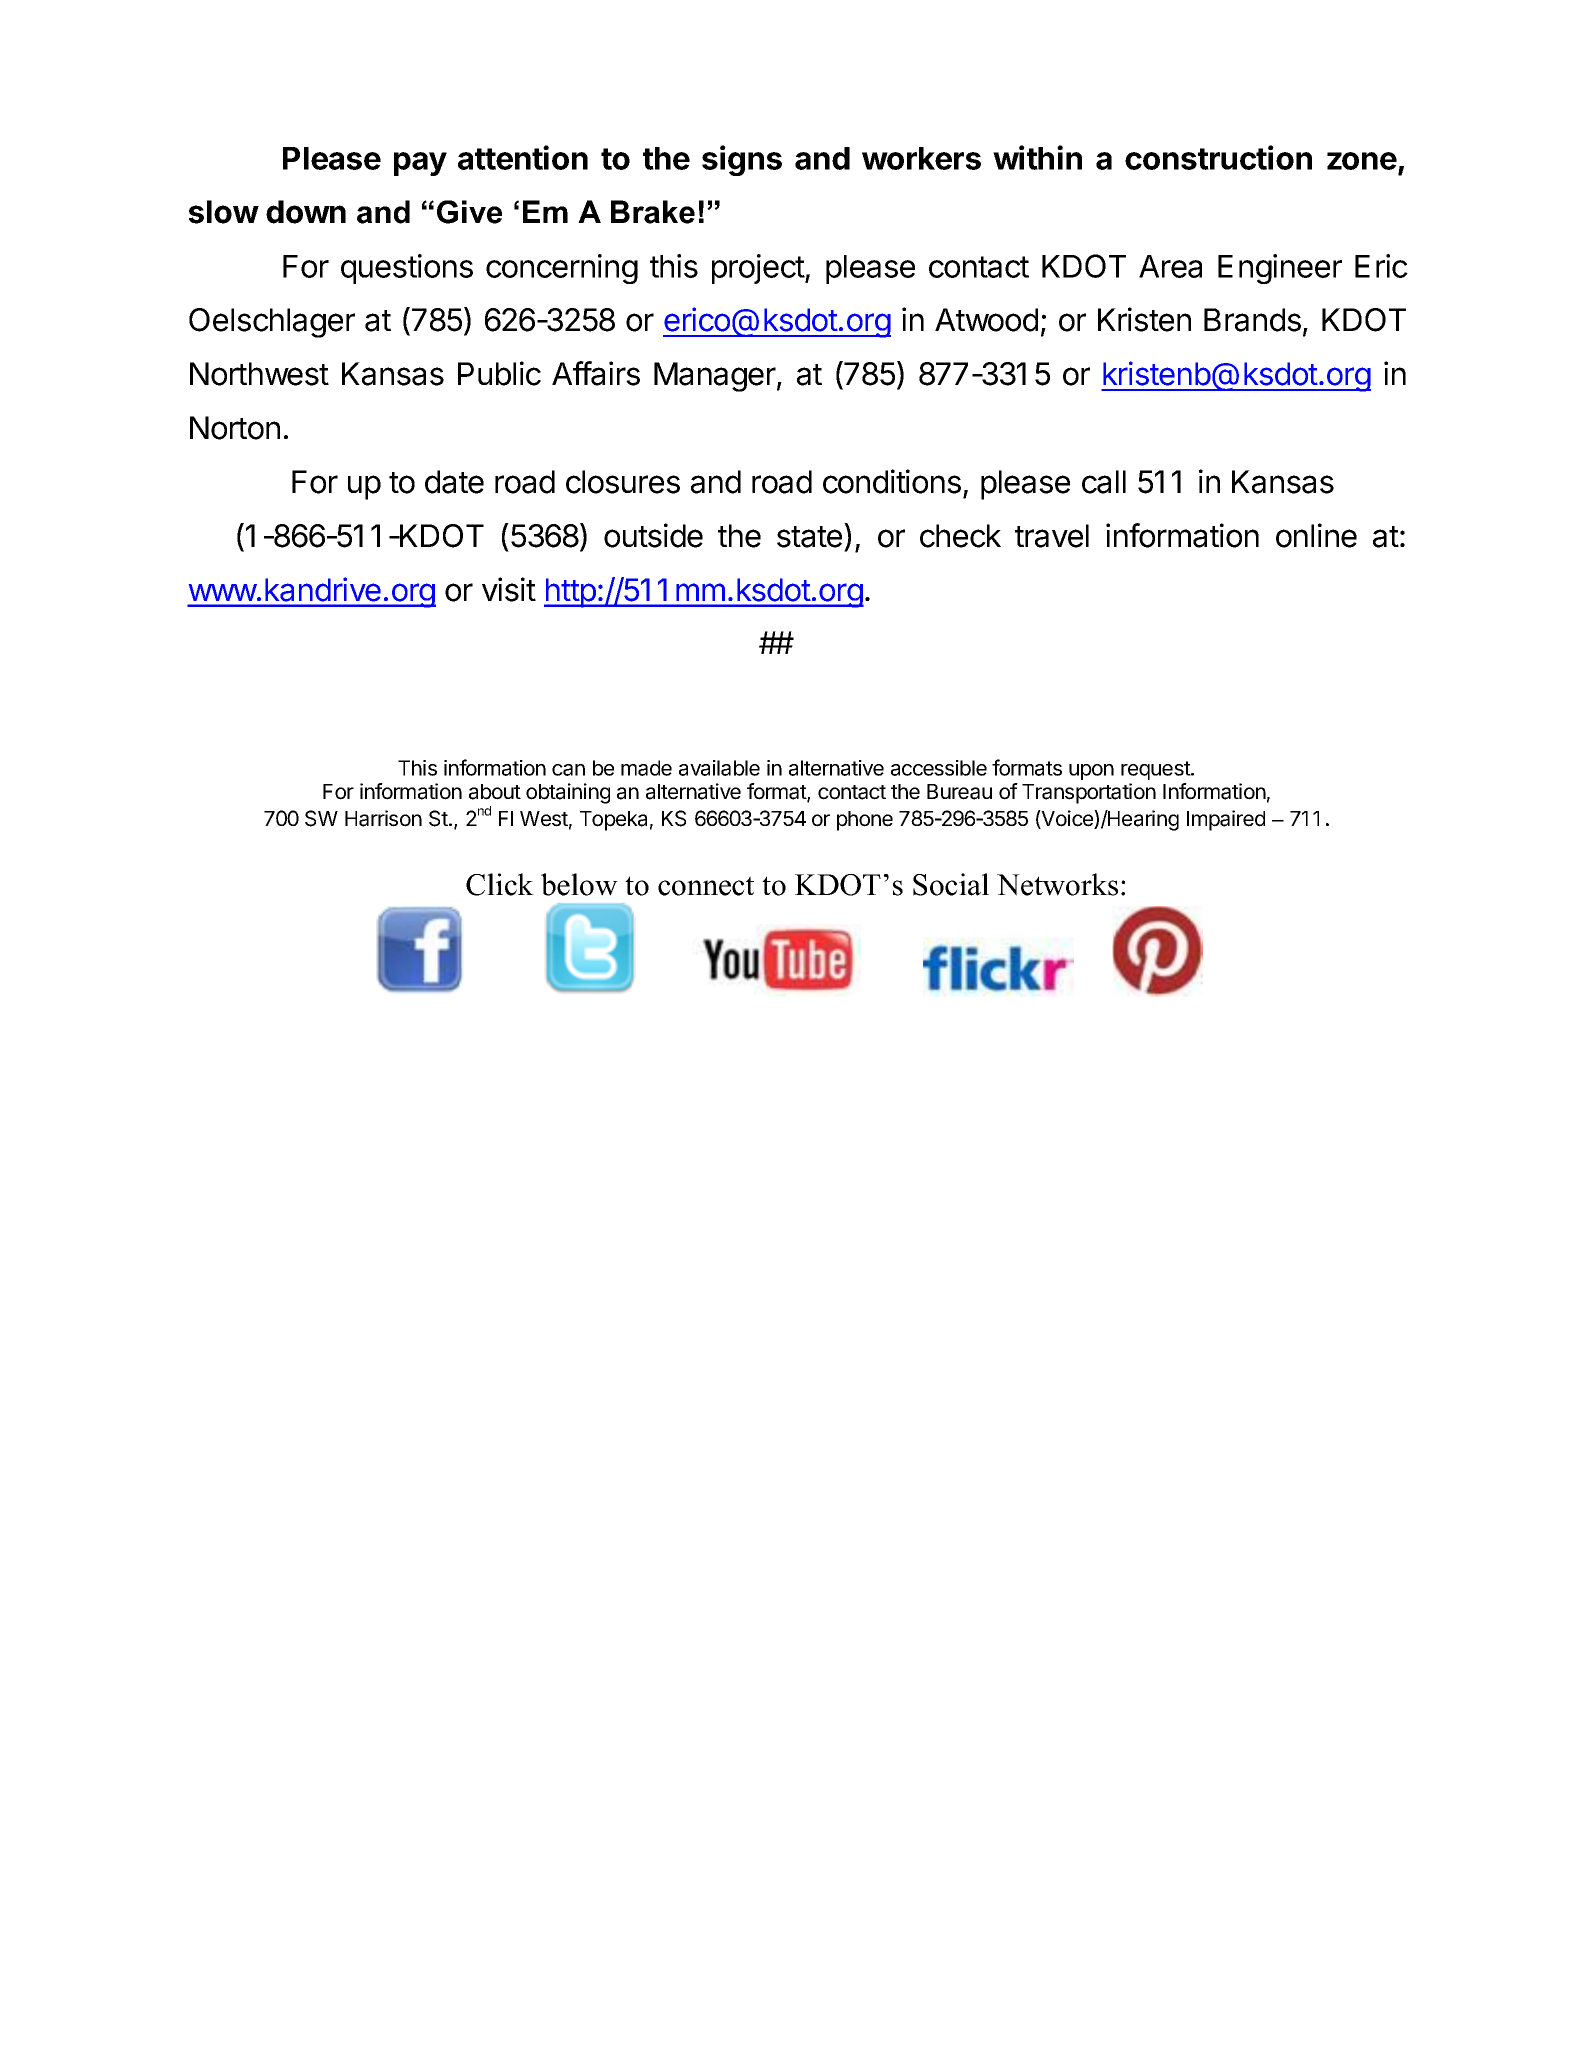 The width and height of the screenshot is (1594, 2063). I want to click on state, so click(809, 537).
